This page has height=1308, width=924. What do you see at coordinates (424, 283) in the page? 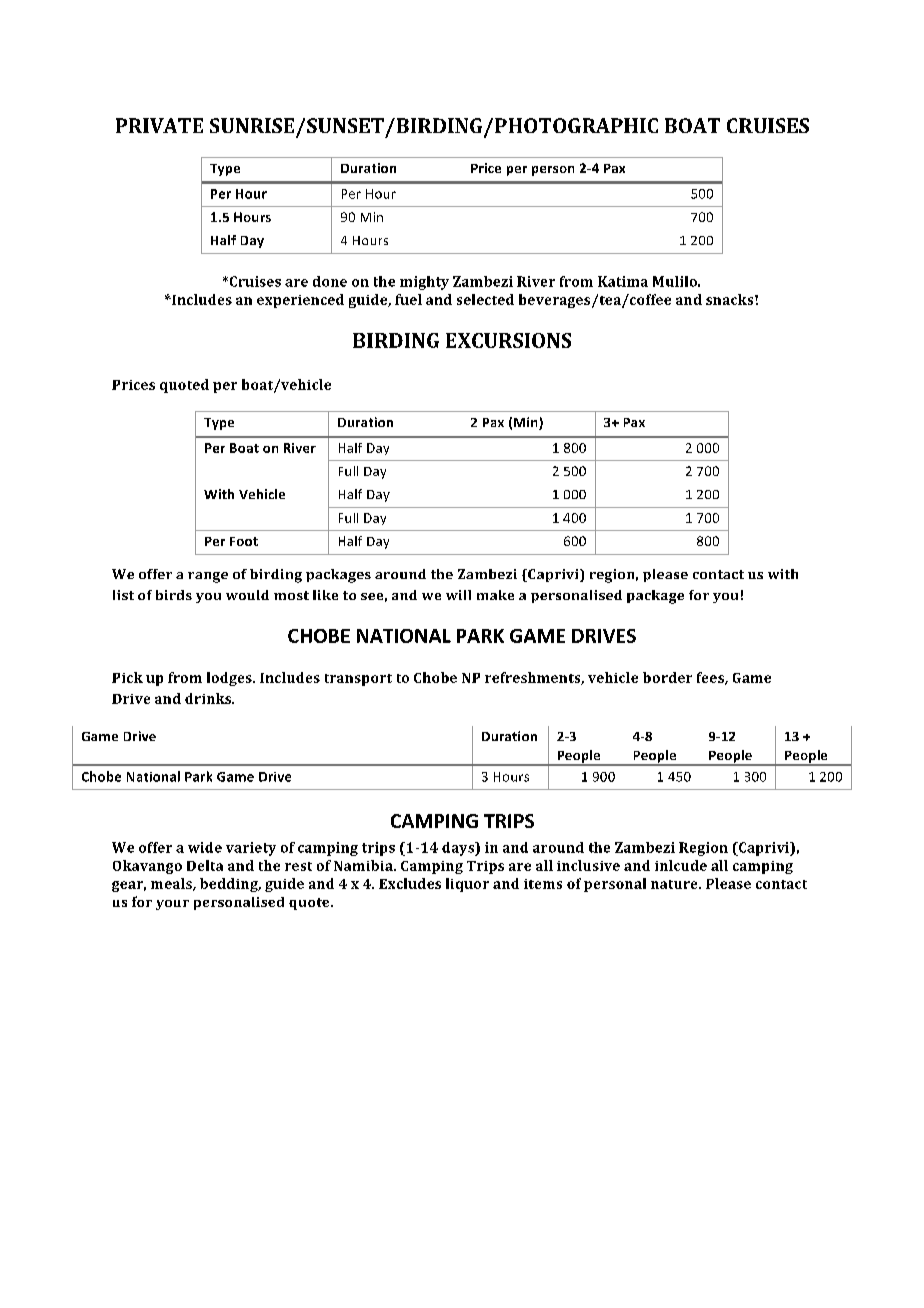
I see `mighty` at bounding box center [424, 283].
